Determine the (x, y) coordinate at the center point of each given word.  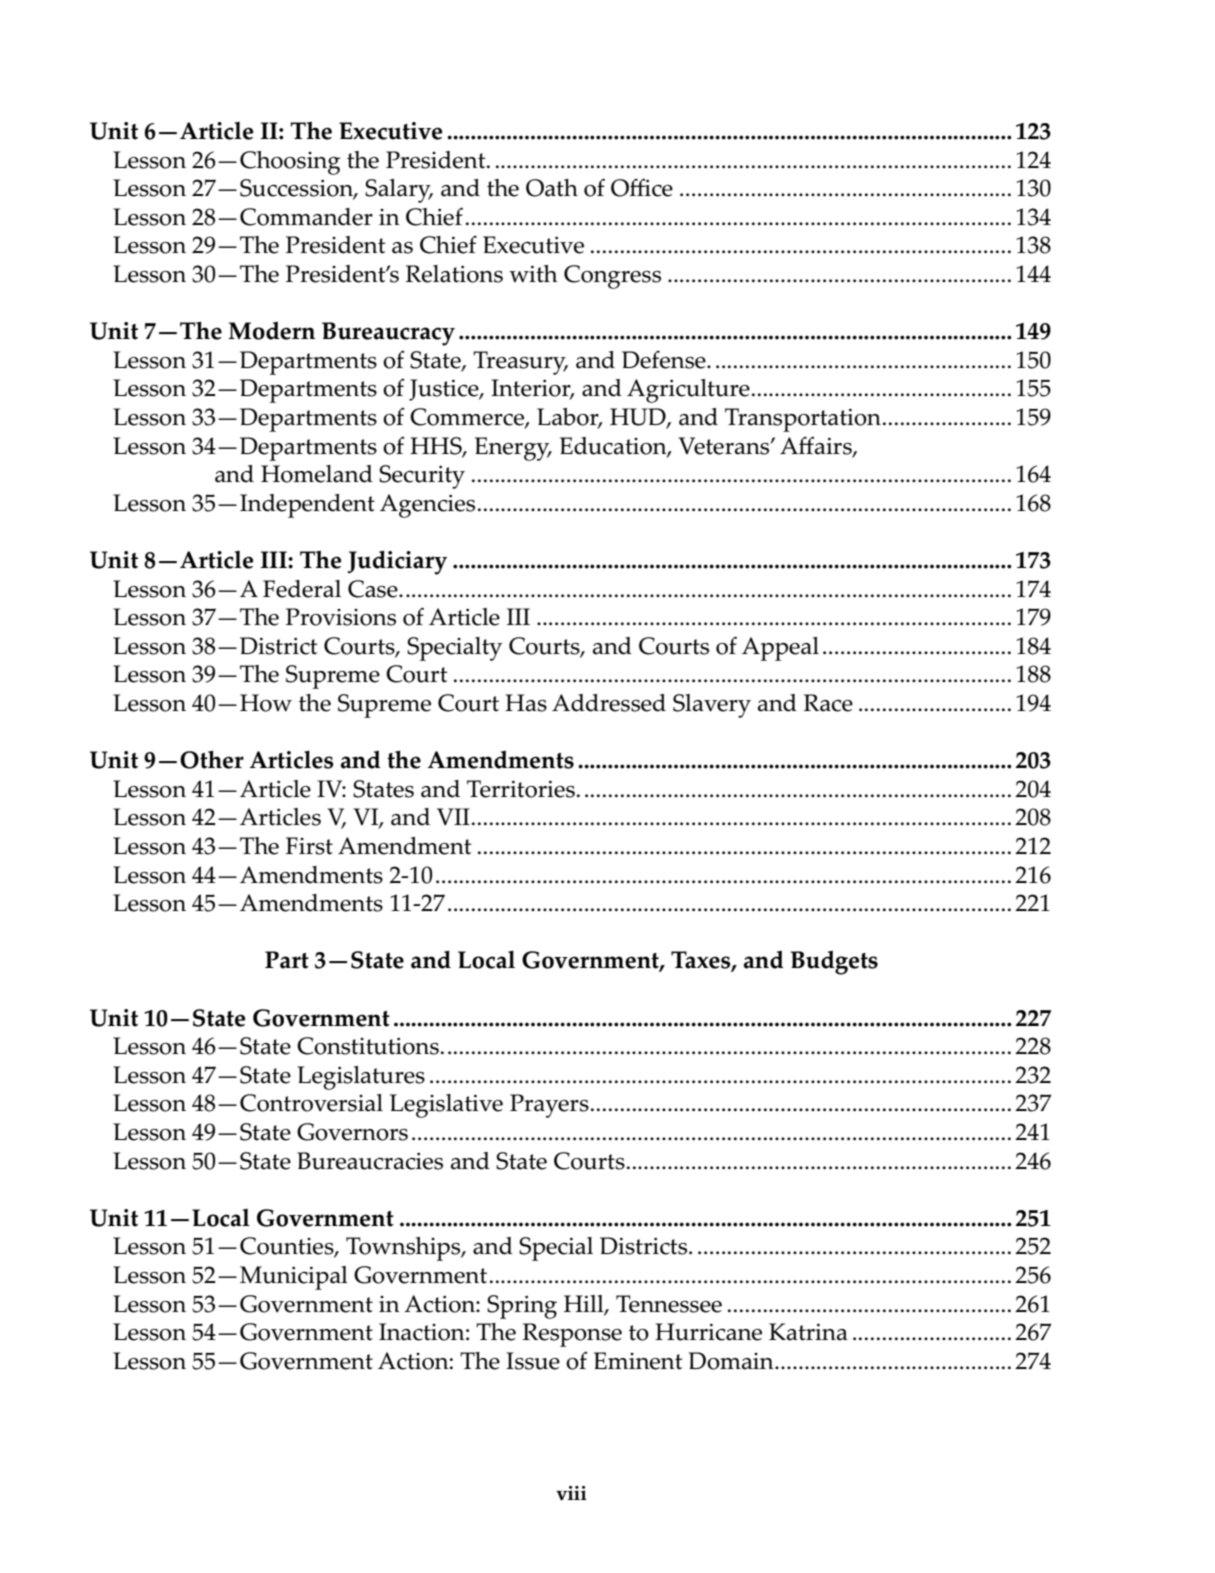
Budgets (834, 962)
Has (526, 703)
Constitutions (368, 1046)
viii (571, 1493)
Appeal (780, 649)
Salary (399, 191)
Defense (665, 359)
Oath (552, 188)
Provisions (341, 617)
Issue (533, 1361)
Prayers (549, 1106)
